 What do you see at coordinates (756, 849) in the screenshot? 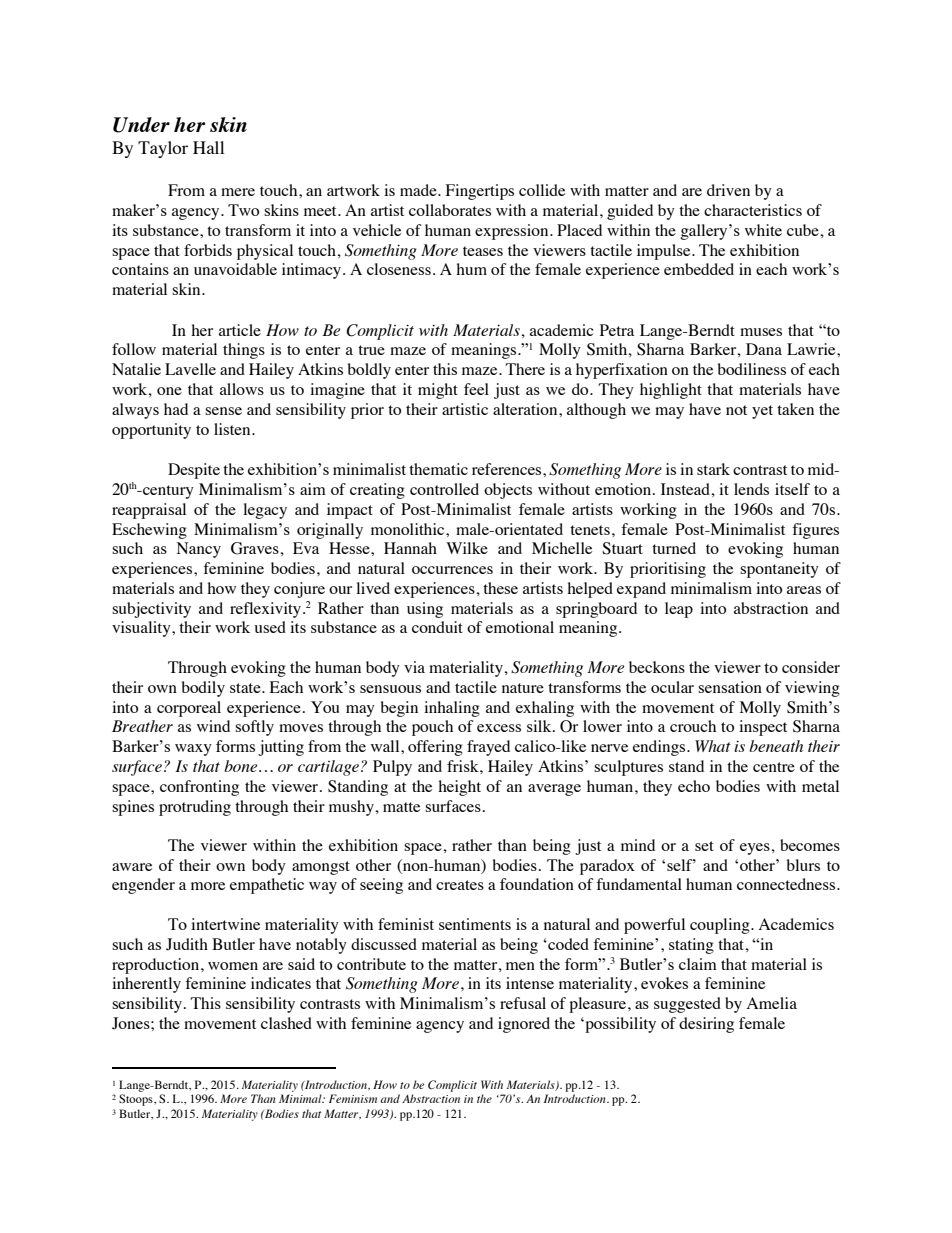
I see `eyes` at bounding box center [756, 849].
